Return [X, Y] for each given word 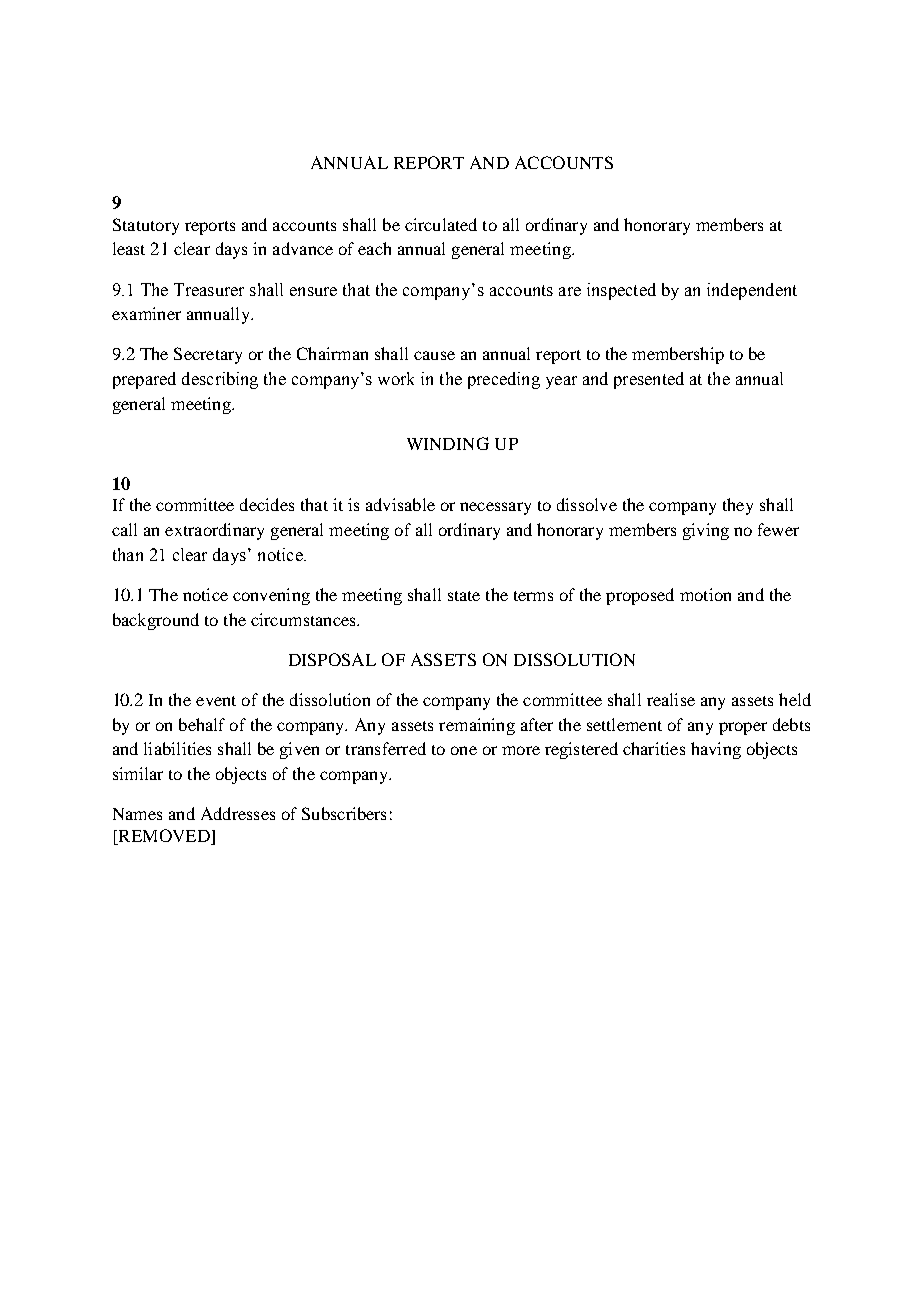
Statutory [146, 226]
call [124, 529]
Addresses [238, 813]
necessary [495, 508]
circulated [441, 224]
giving [706, 531]
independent [752, 291]
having [716, 750]
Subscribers [344, 813]
